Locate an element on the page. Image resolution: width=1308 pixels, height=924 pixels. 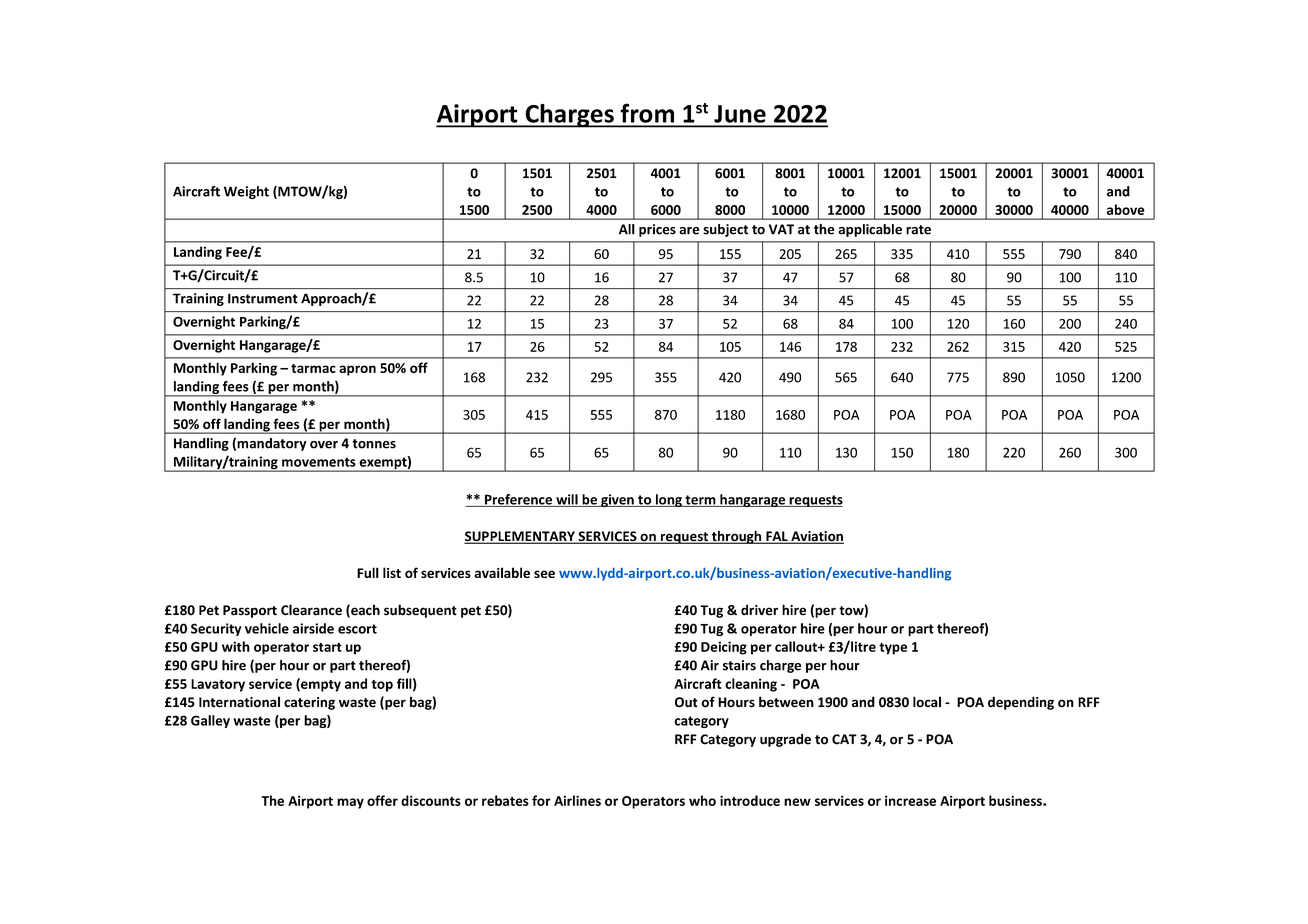
movements is located at coordinates (319, 462).
